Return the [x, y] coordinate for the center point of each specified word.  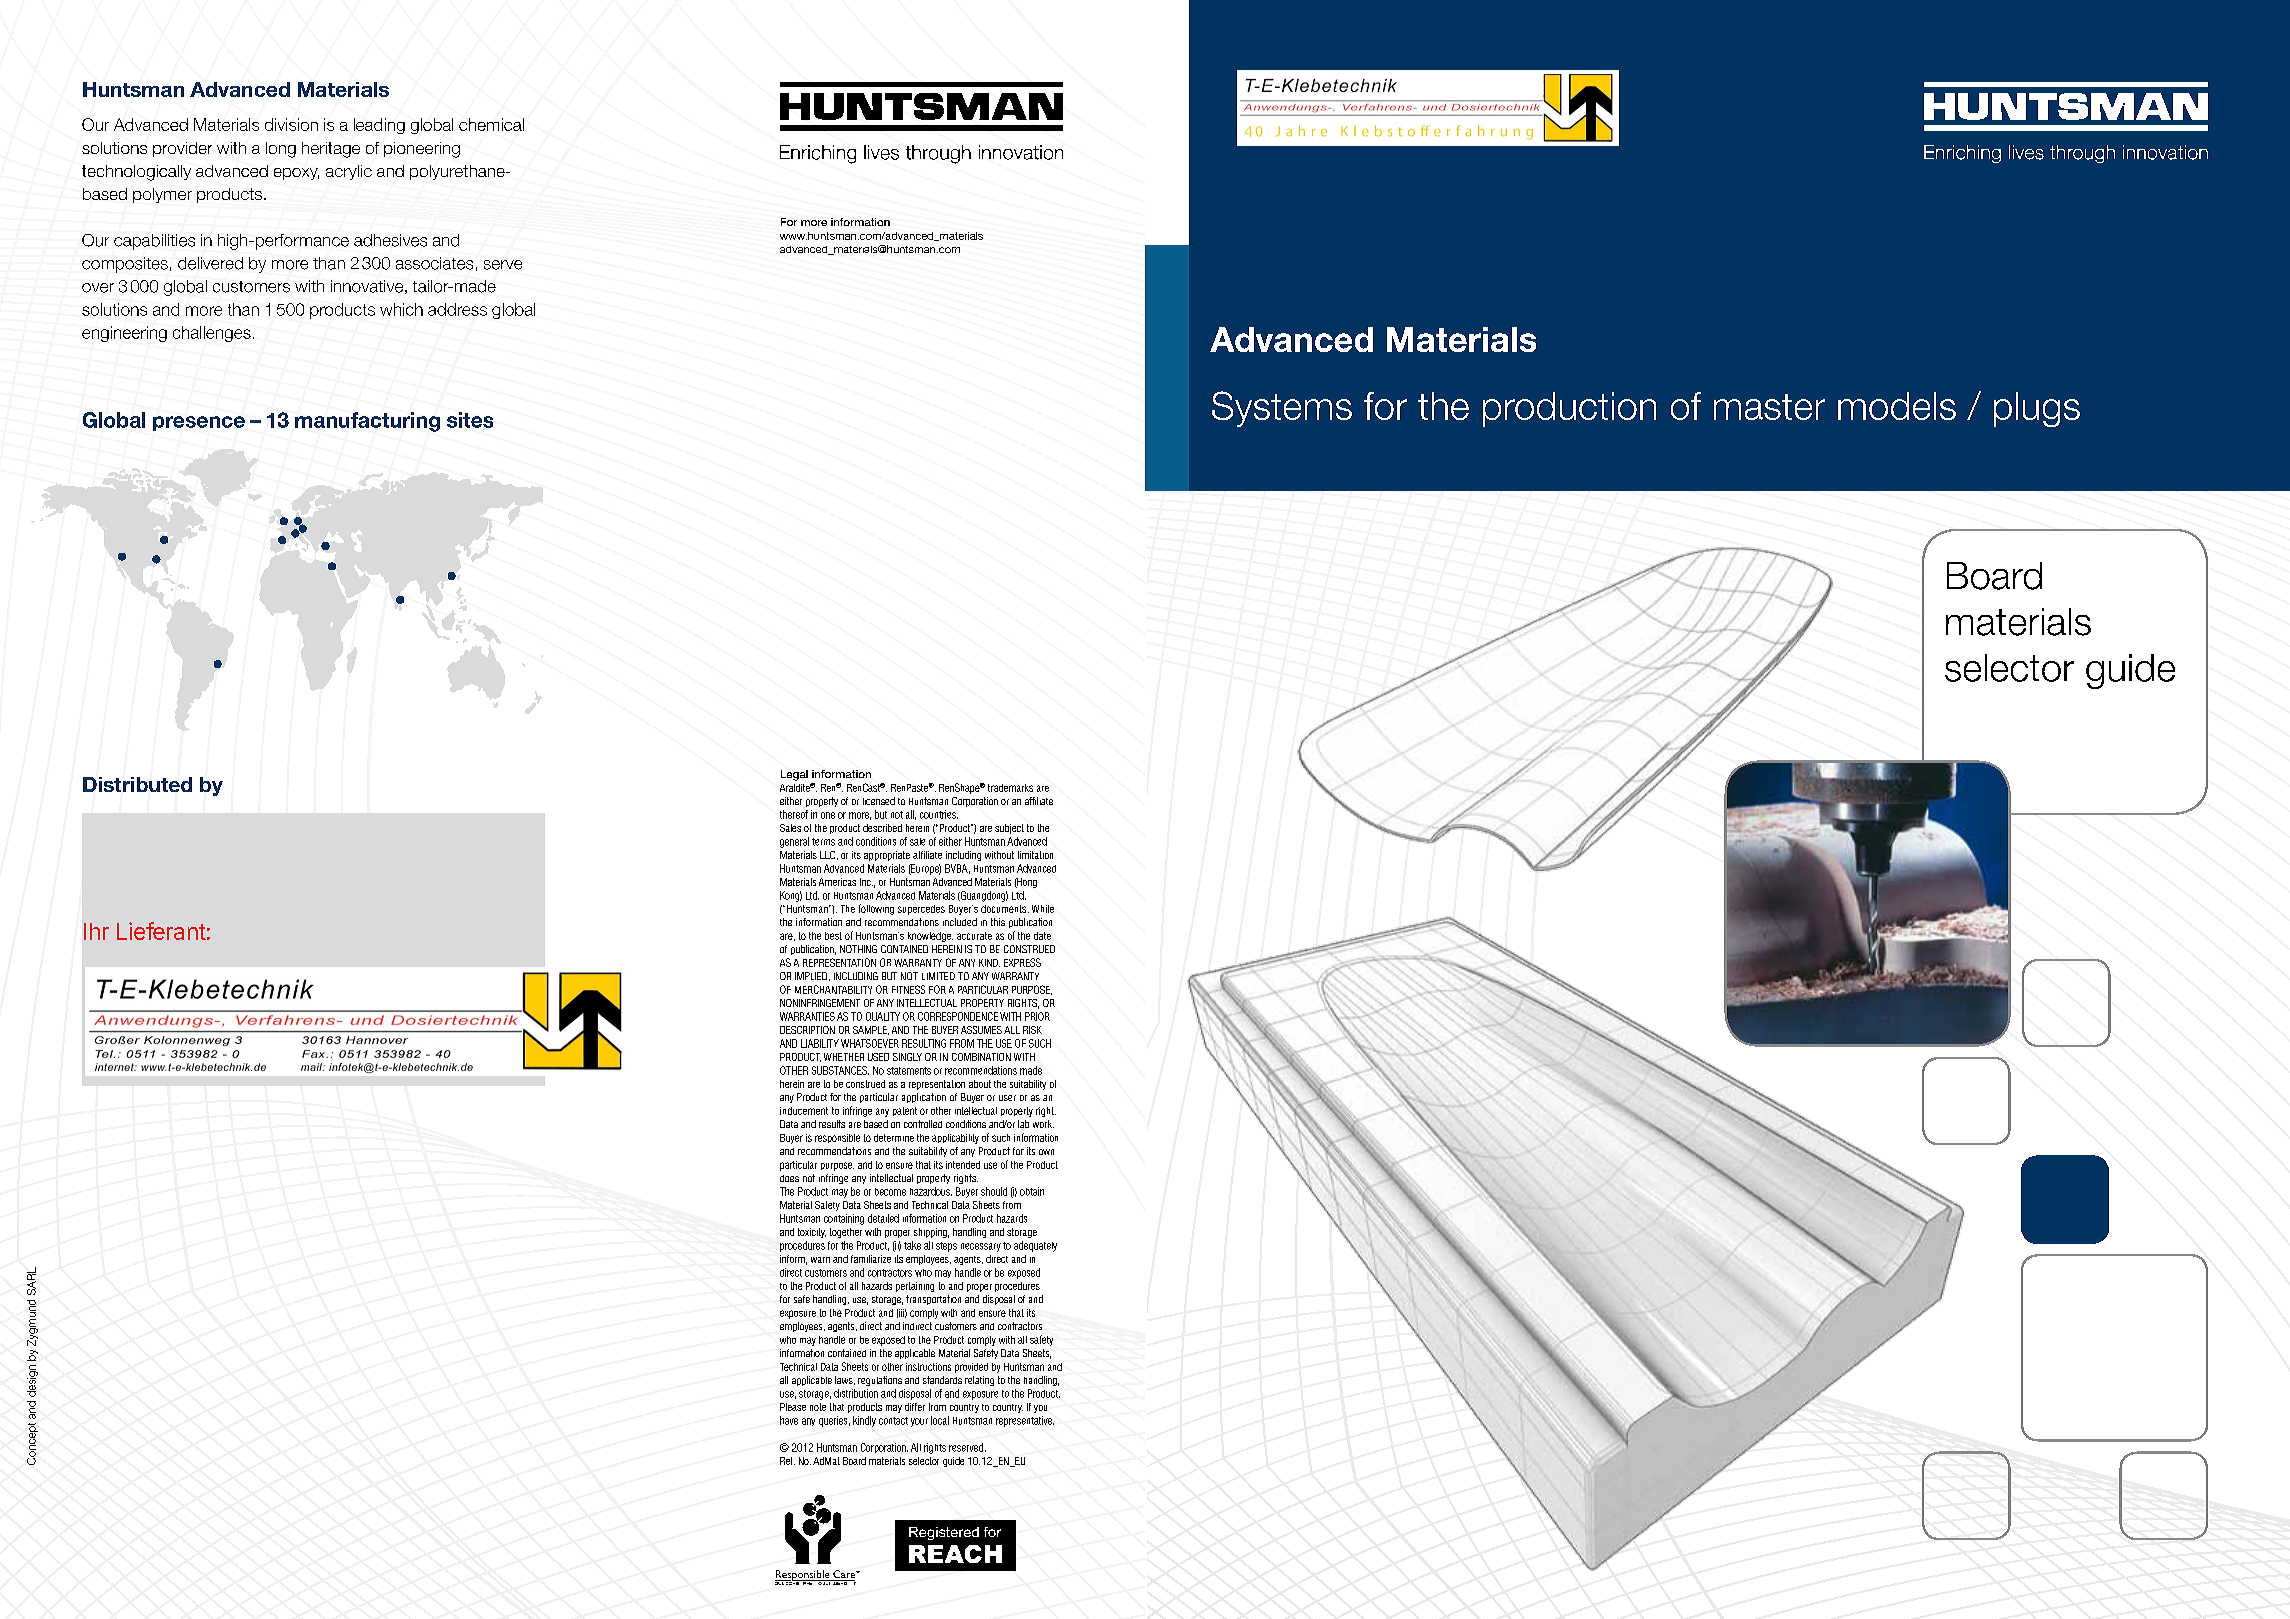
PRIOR [1037, 1016]
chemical [491, 124]
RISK [1032, 1030]
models [1897, 406]
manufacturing [367, 422]
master [1769, 407]
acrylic [349, 172]
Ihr [96, 931]
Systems [1282, 409]
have [789, 1420]
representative [1025, 1421]
